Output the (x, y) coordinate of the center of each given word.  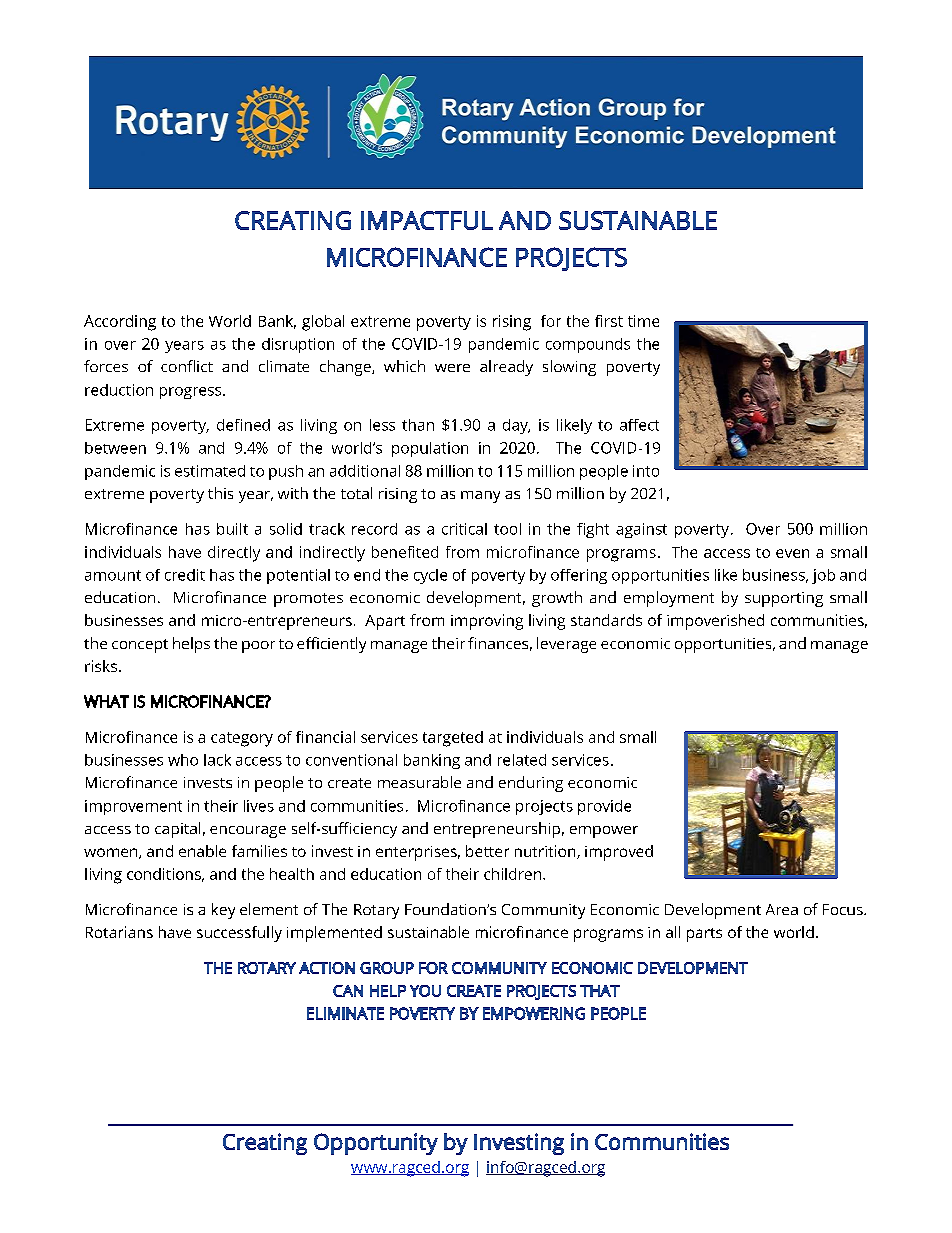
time (643, 321)
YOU (425, 991)
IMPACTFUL (427, 220)
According (120, 323)
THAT (600, 991)
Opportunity (376, 1144)
